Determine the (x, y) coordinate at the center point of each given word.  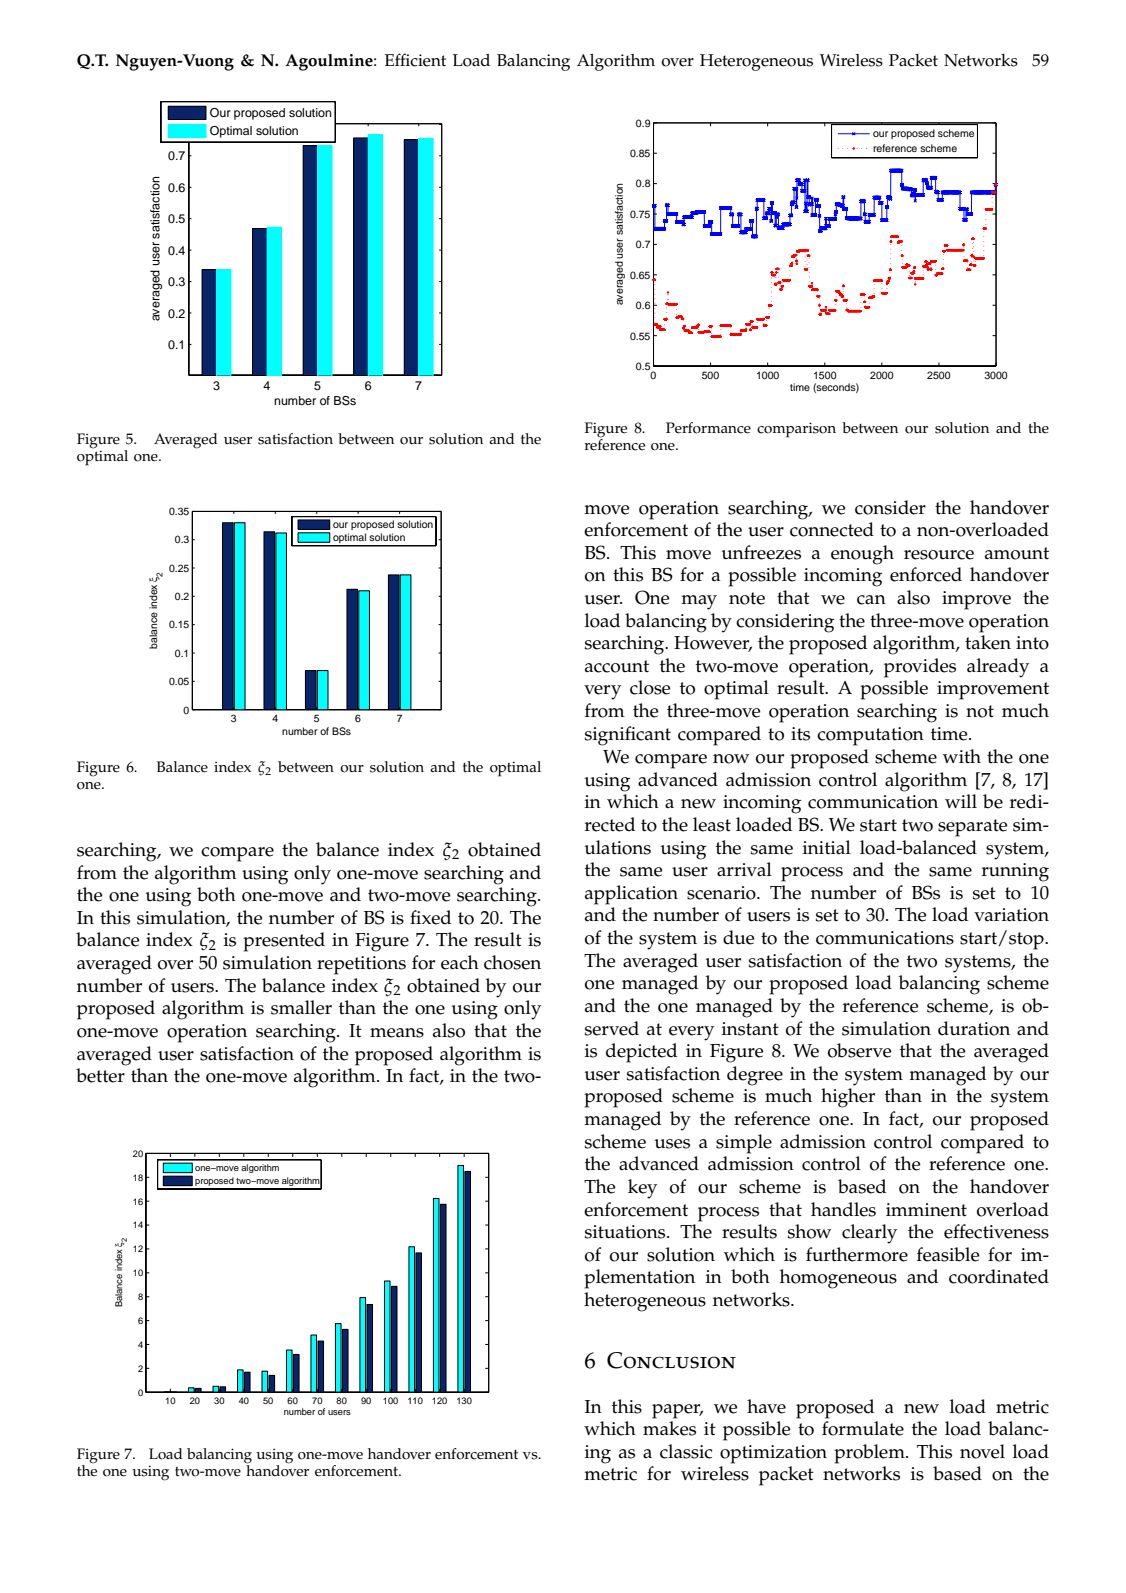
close (650, 687)
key (642, 1189)
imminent (926, 1210)
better (100, 1075)
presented (284, 942)
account (617, 666)
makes (669, 1428)
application (631, 895)
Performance (708, 428)
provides (920, 668)
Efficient (415, 60)
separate (973, 828)
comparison (796, 430)
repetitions (361, 965)
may (699, 602)
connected (832, 529)
